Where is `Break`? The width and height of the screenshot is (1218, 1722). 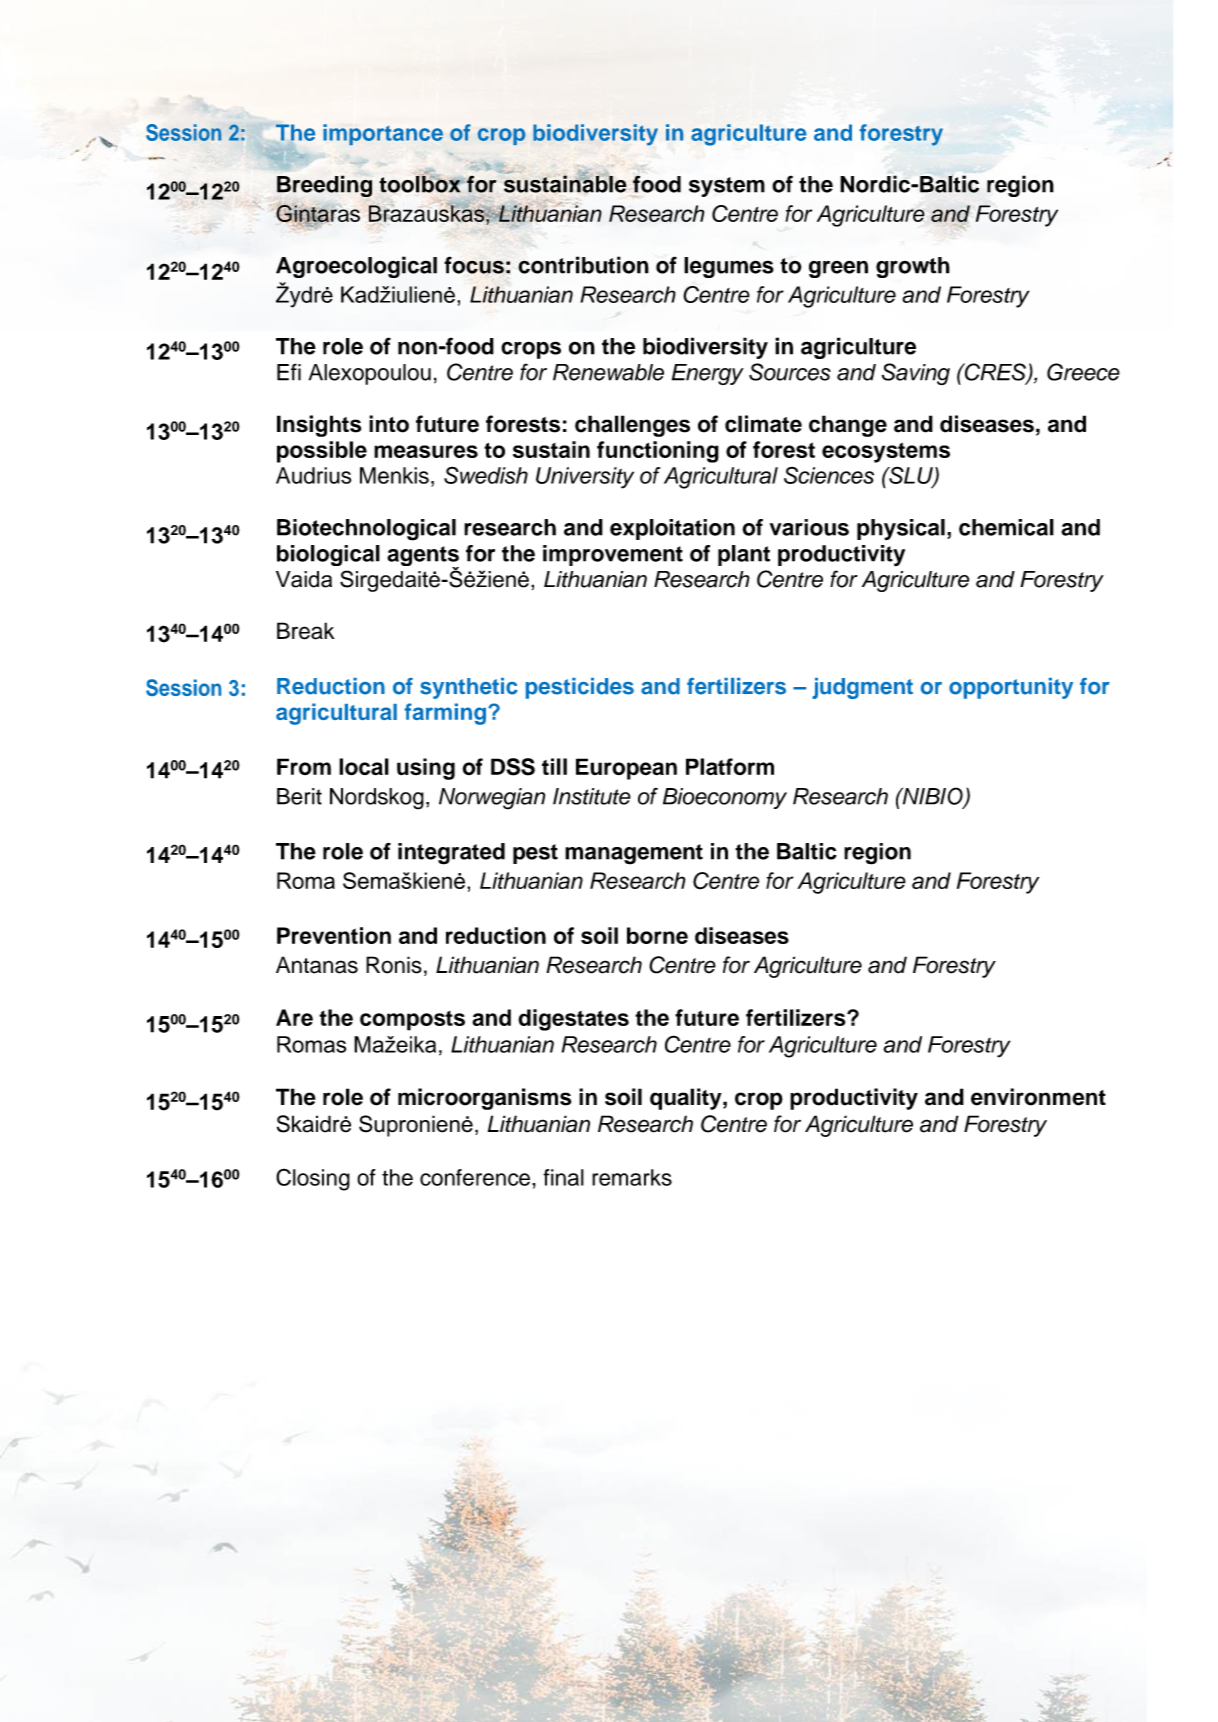 Break is located at coordinates (306, 631).
